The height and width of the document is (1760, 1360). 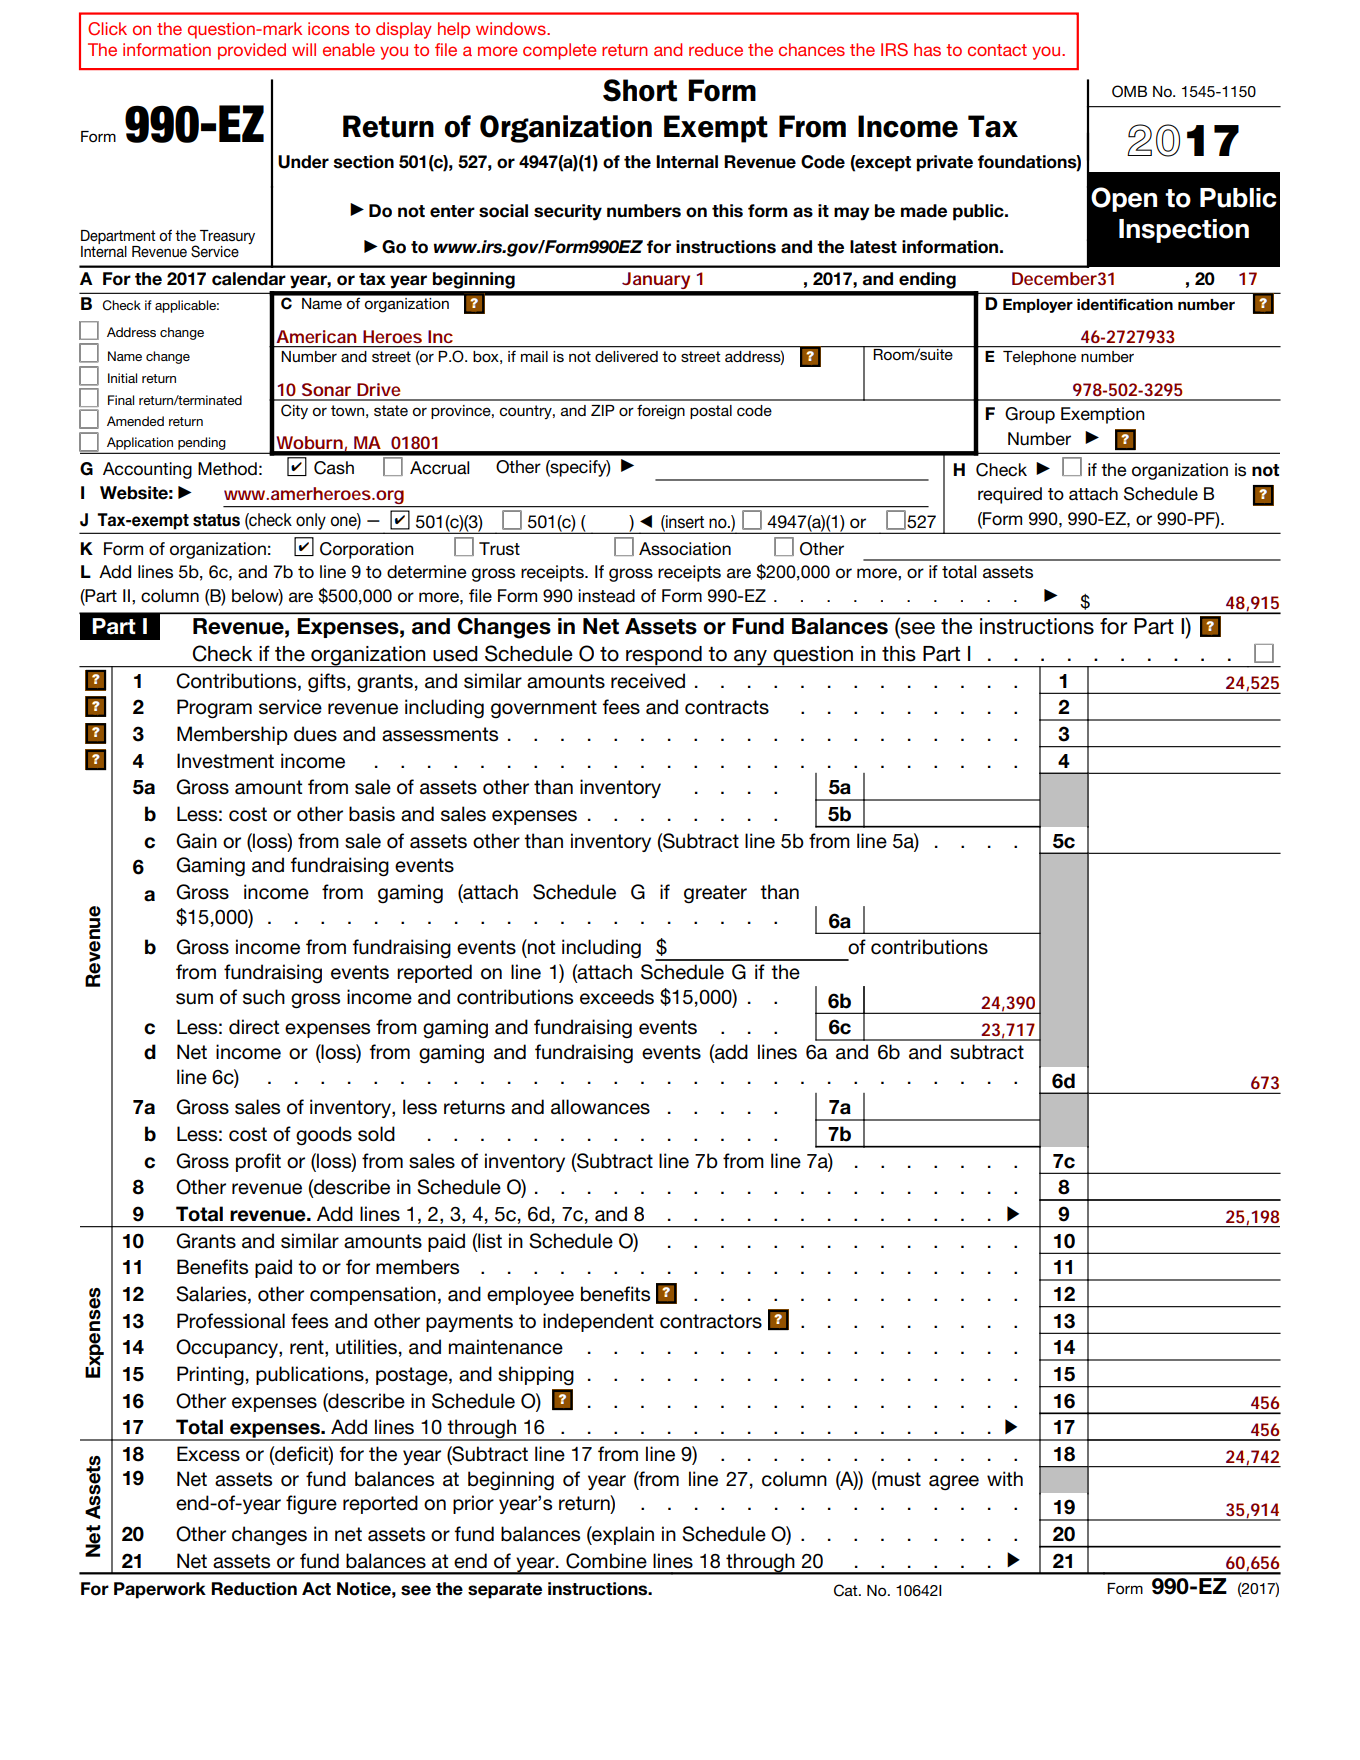 I want to click on Short, so click(x=640, y=90).
